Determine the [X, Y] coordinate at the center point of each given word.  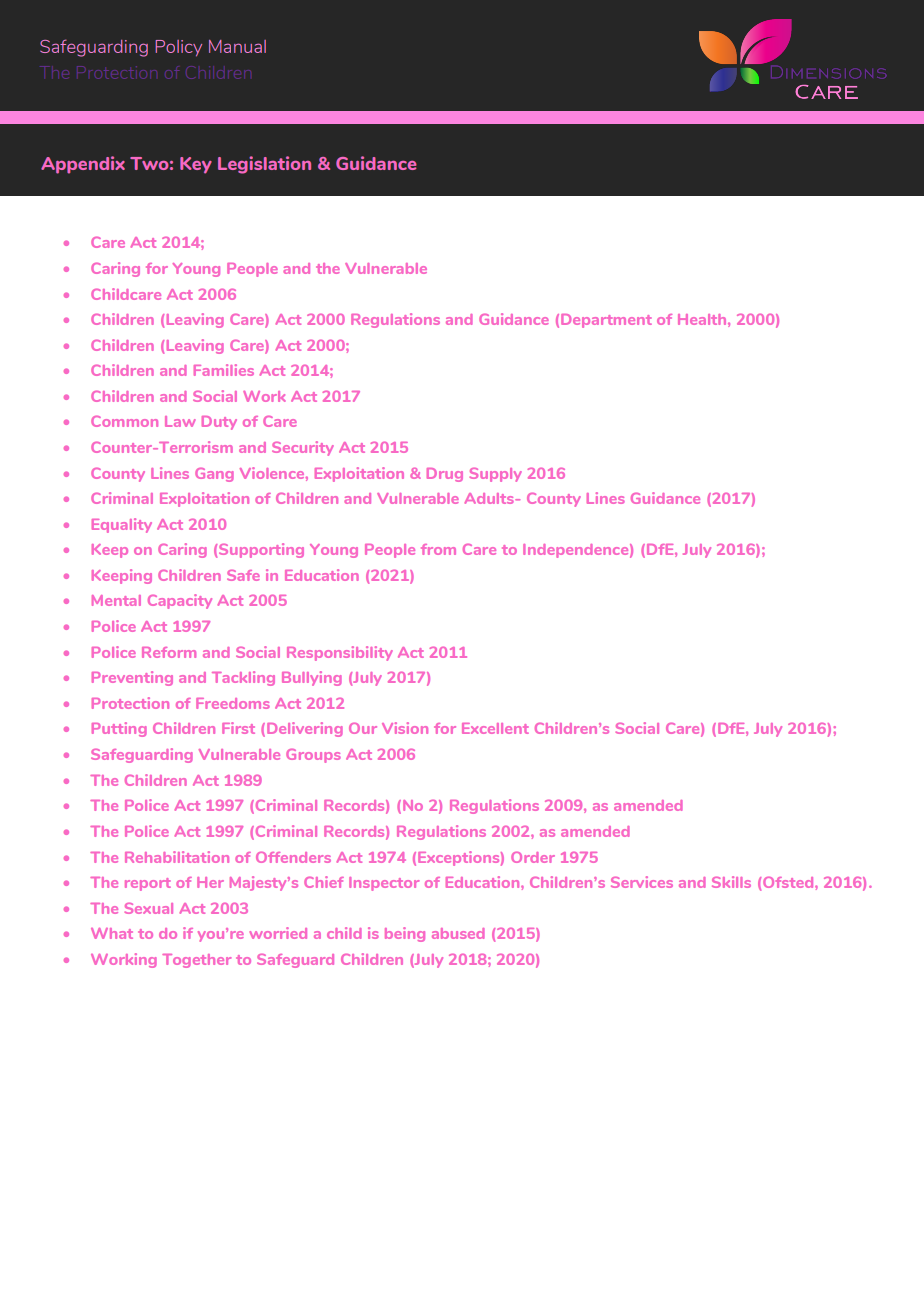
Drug [445, 475]
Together [196, 961]
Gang [214, 475]
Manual [237, 46]
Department [606, 321]
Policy [178, 48]
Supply [495, 475]
